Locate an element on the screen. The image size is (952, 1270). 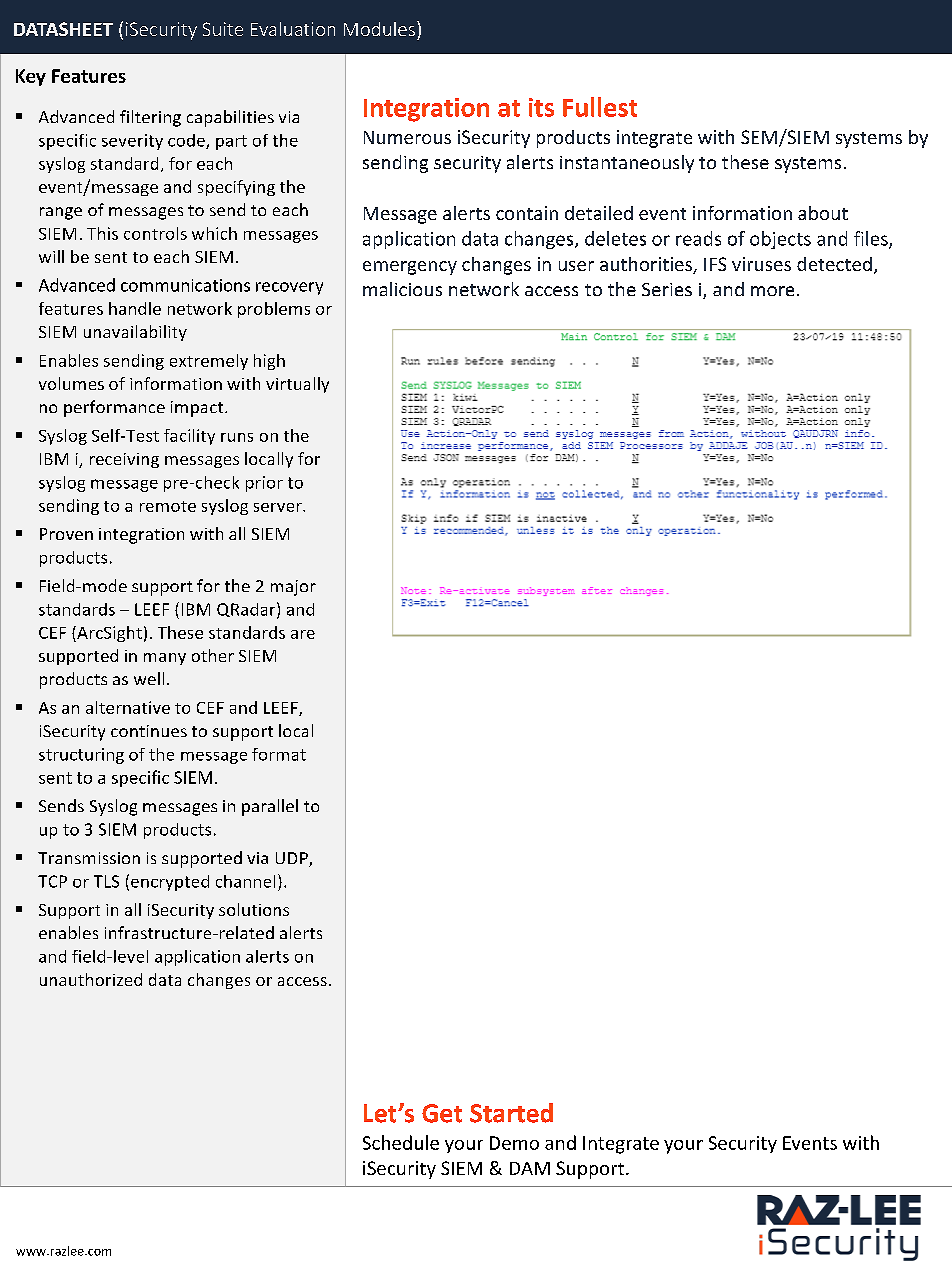
performance is located at coordinates (114, 408).
